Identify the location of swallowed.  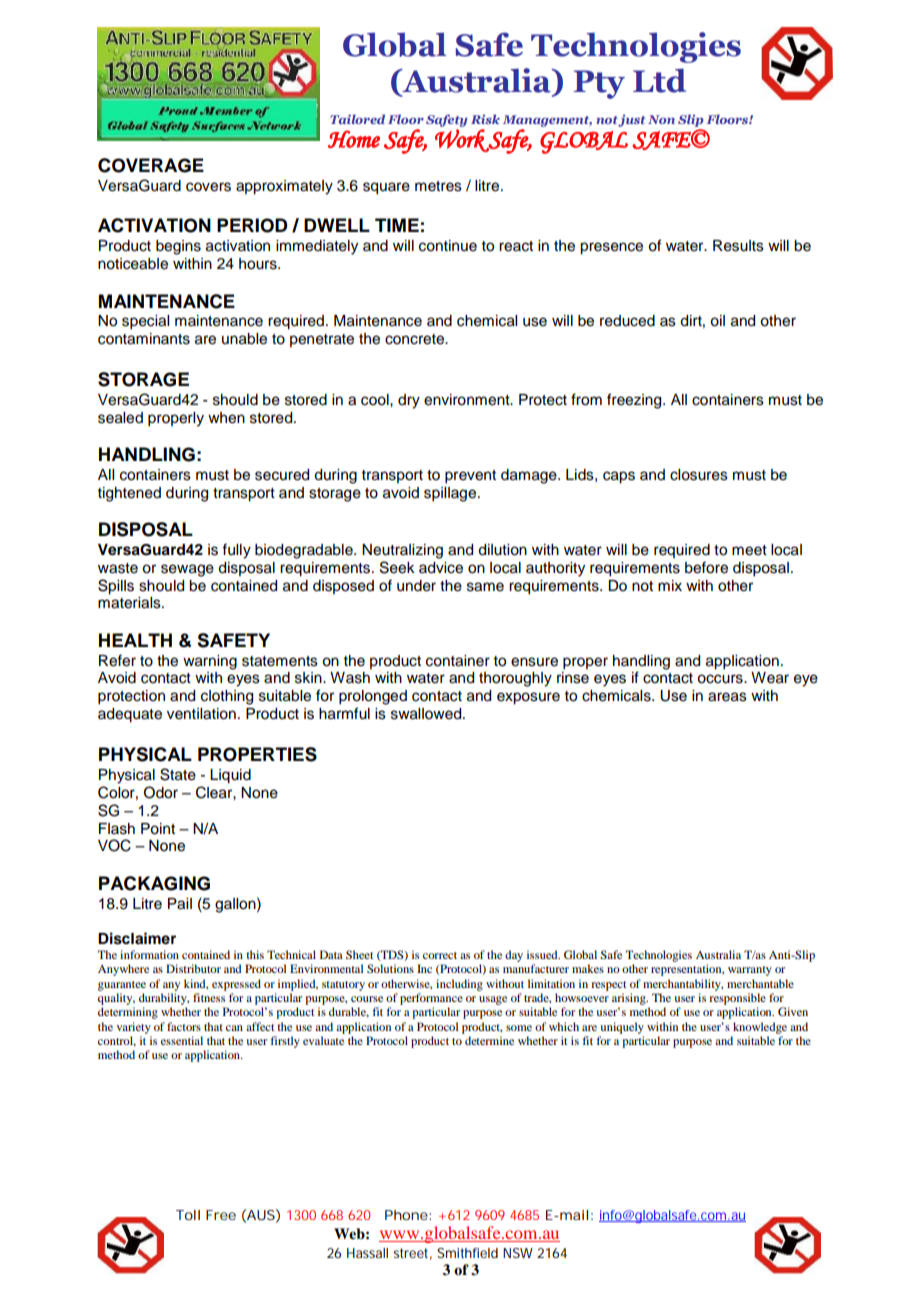
(427, 714).
